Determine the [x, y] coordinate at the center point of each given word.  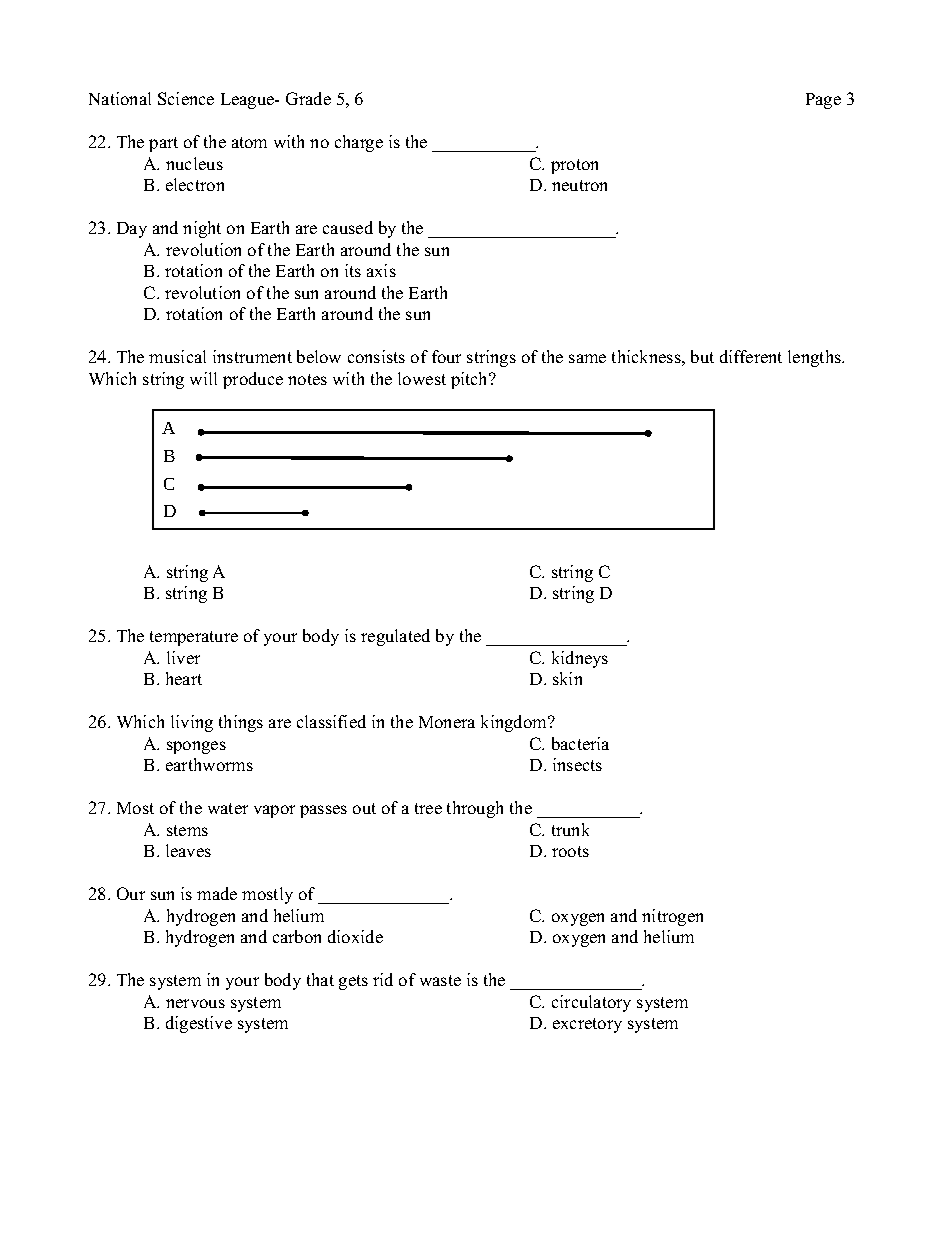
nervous [195, 1003]
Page [823, 101]
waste [440, 980]
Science [186, 98]
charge [359, 143]
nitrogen [672, 917]
